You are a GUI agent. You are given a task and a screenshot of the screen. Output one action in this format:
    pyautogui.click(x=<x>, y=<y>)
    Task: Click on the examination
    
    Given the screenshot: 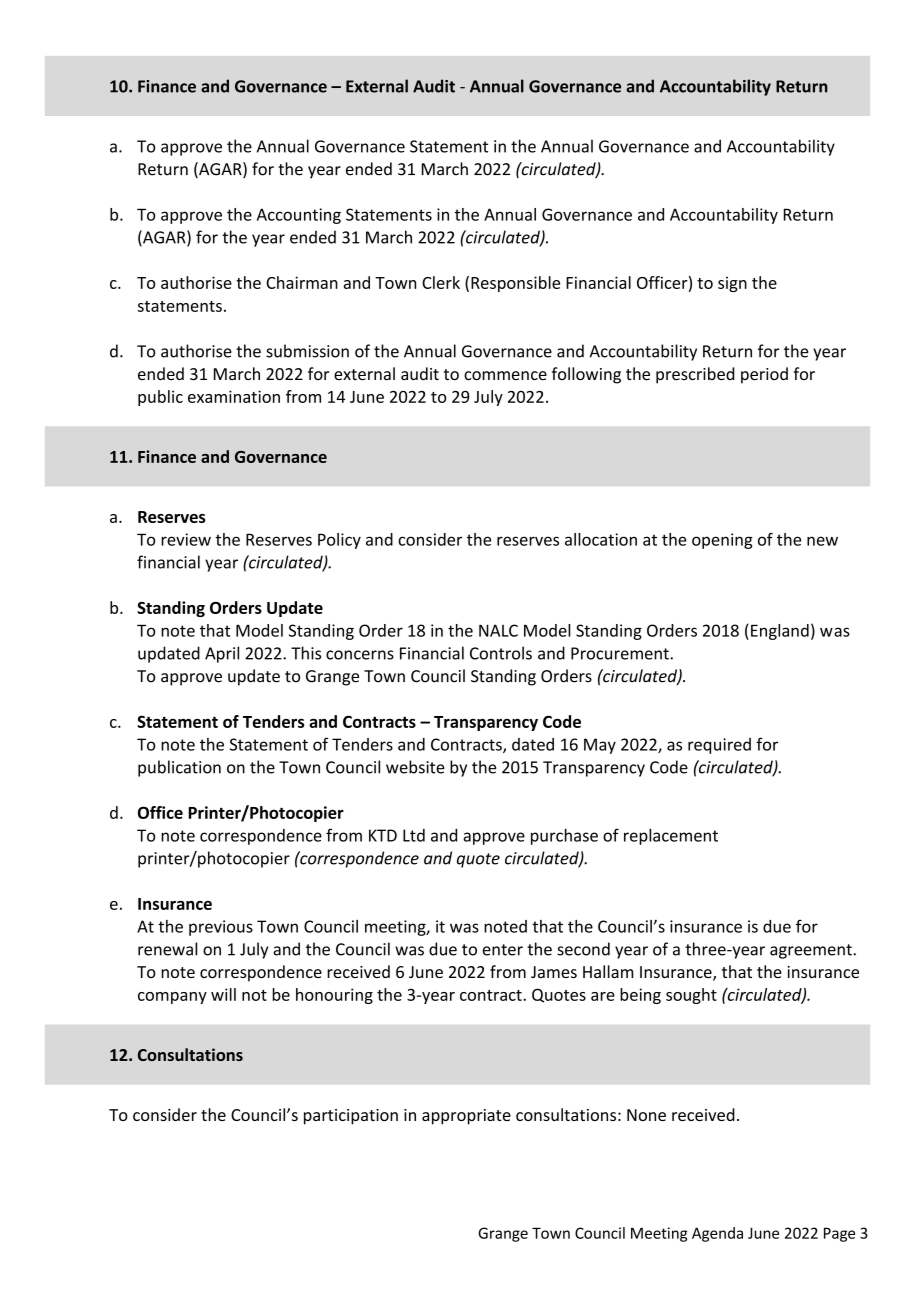 What is the action you would take?
    pyautogui.click(x=234, y=396)
